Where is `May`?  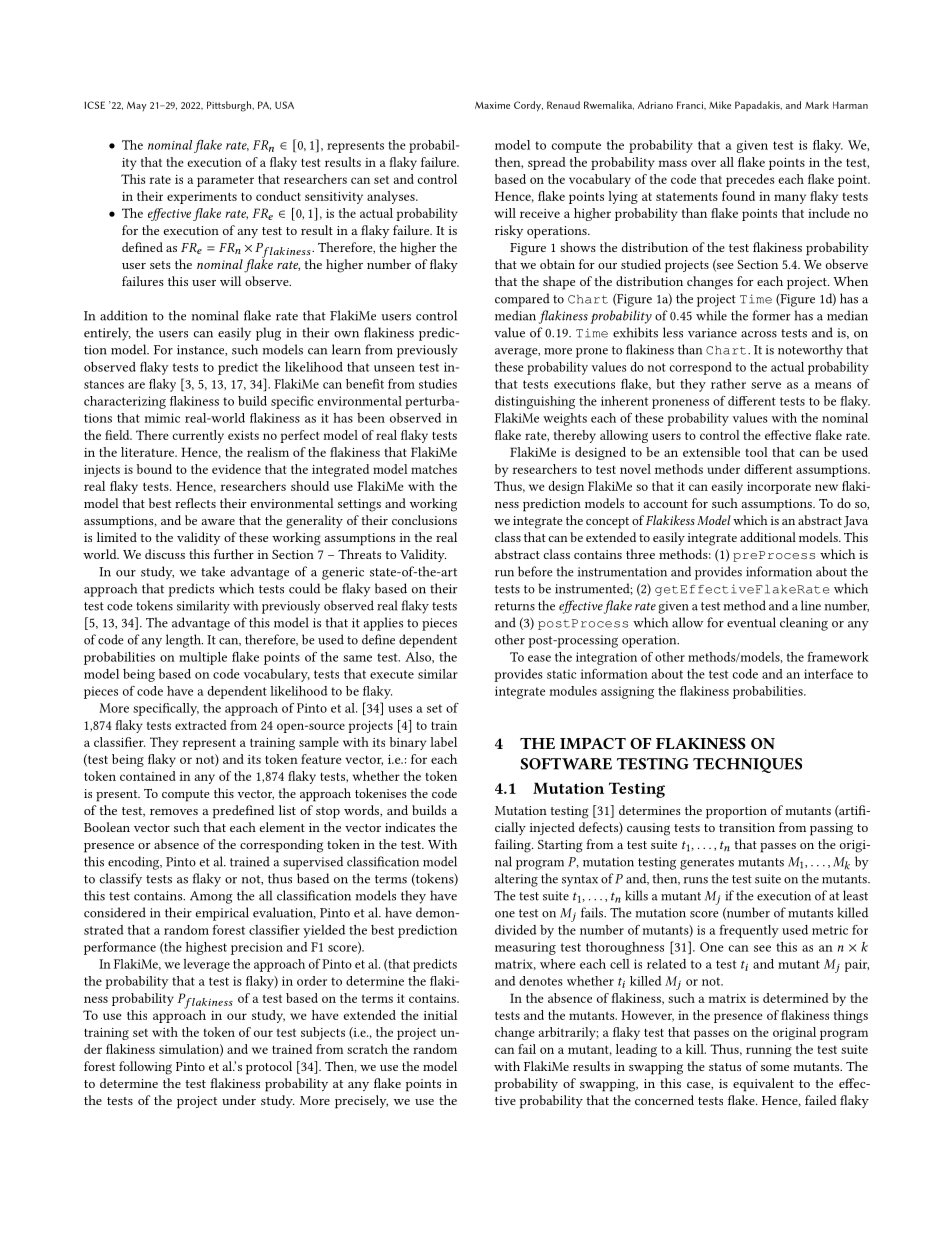 May is located at coordinates (137, 106).
